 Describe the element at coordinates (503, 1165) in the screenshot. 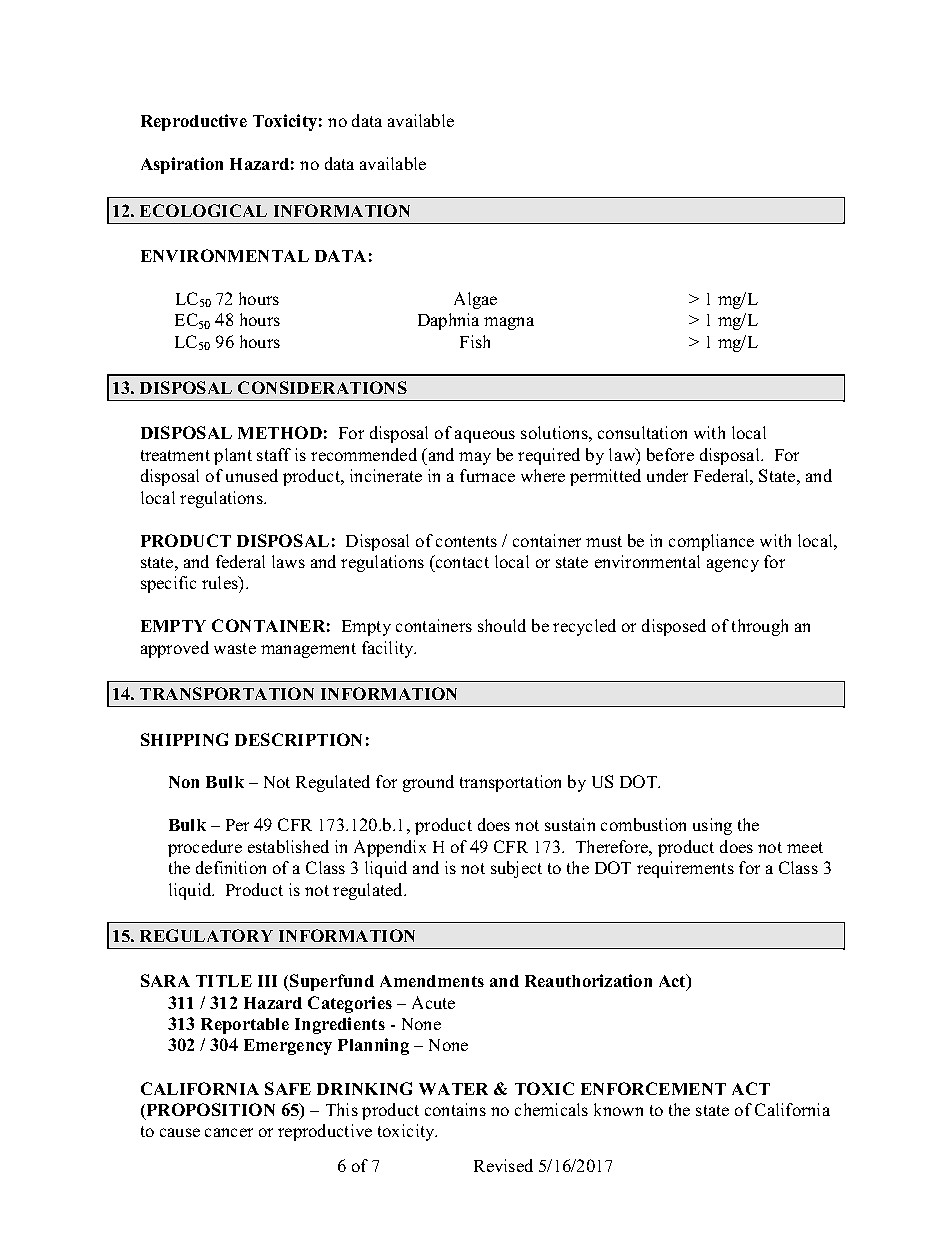

I see `Revised` at that location.
